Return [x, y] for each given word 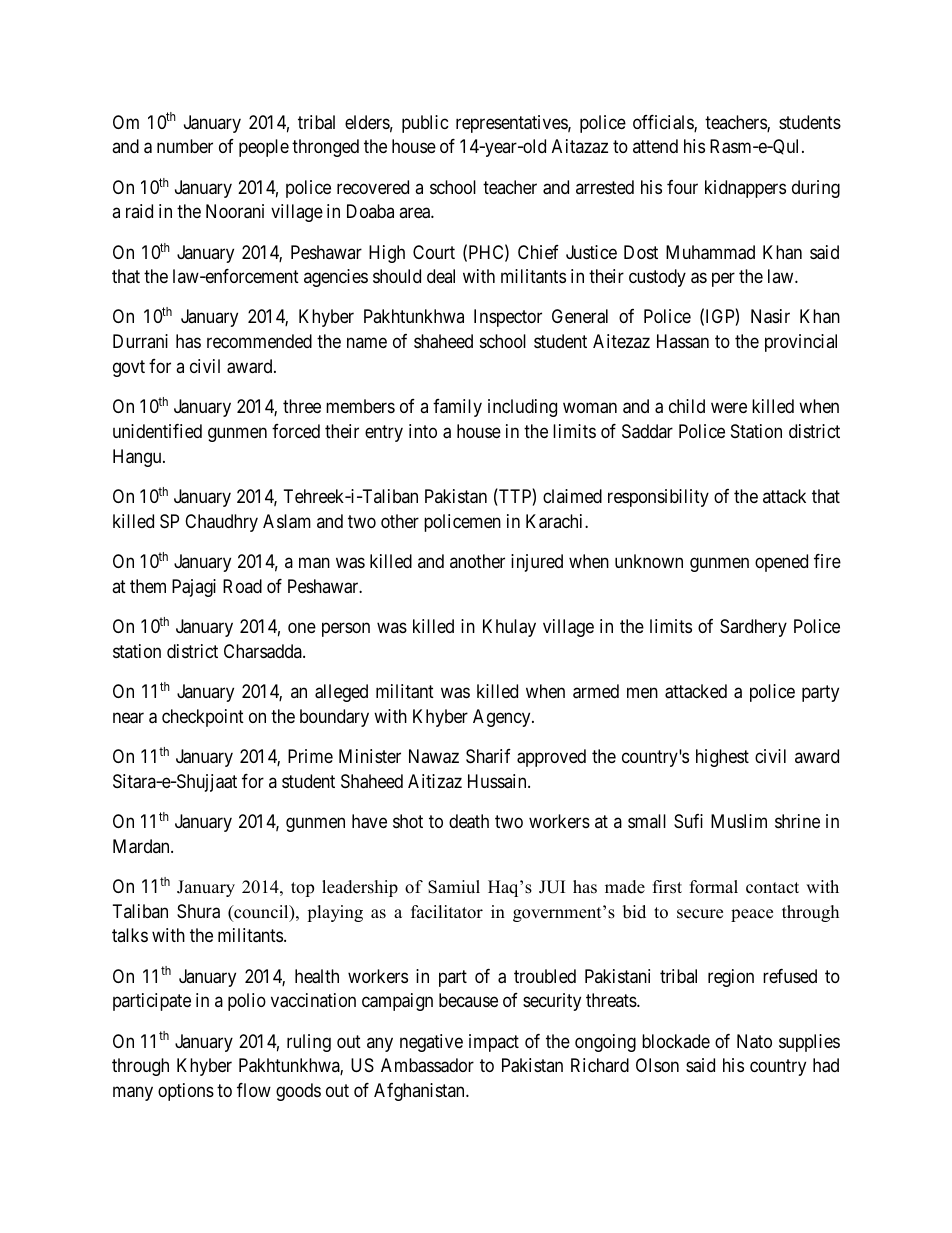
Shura [198, 911]
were [729, 408]
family [457, 408]
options [186, 1092]
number [185, 146]
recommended [259, 341]
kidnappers [745, 189]
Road [242, 586]
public [425, 124]
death [469, 821]
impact [494, 1043]
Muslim [739, 821]
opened [781, 563]
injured [537, 563]
